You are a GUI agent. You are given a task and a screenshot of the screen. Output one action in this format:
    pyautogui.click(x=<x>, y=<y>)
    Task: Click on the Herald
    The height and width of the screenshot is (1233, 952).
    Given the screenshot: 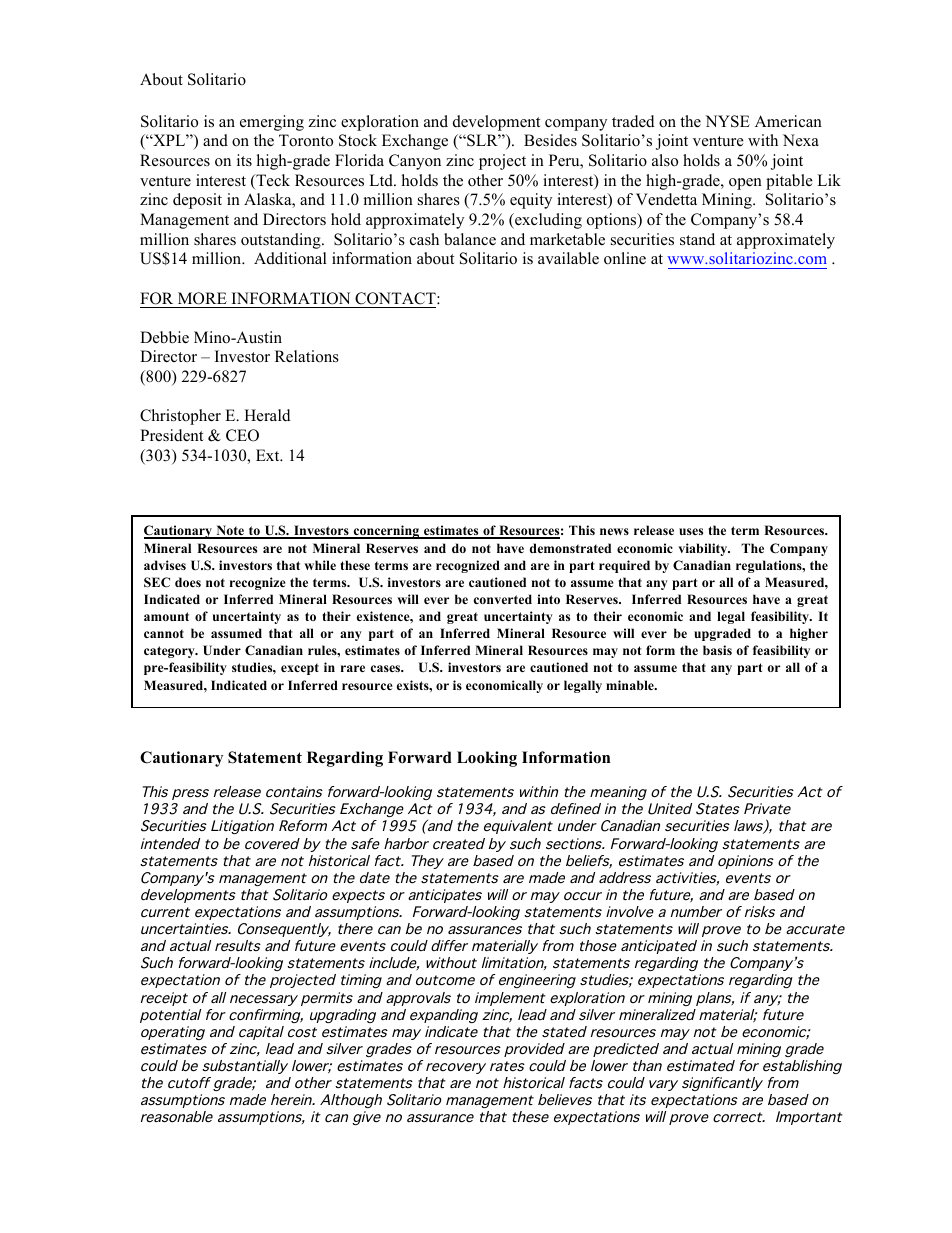 What is the action you would take?
    pyautogui.click(x=267, y=415)
